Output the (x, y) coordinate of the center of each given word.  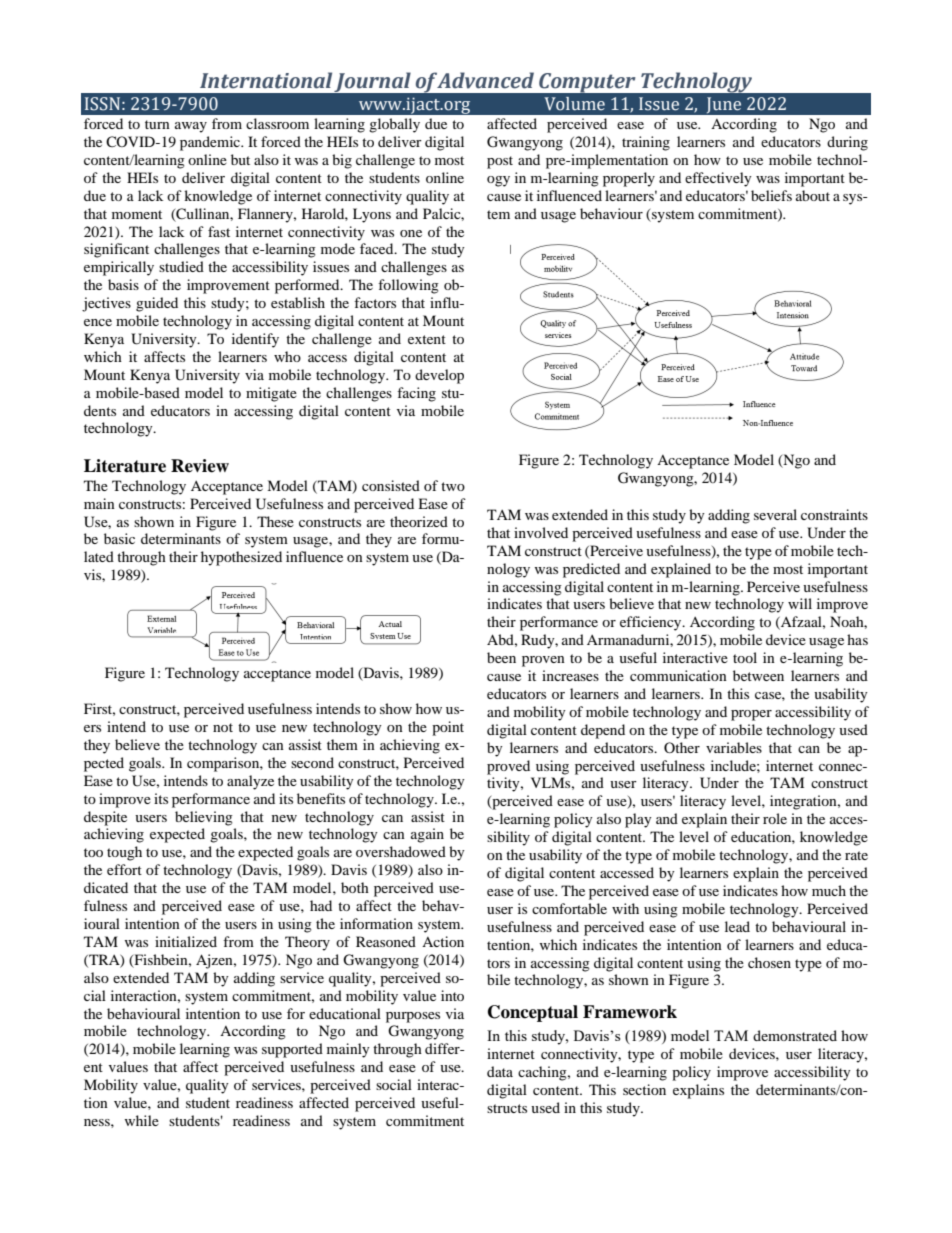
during (847, 143)
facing (416, 394)
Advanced (485, 80)
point (448, 728)
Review (200, 466)
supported (292, 1050)
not (223, 727)
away (191, 127)
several (775, 514)
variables (734, 747)
